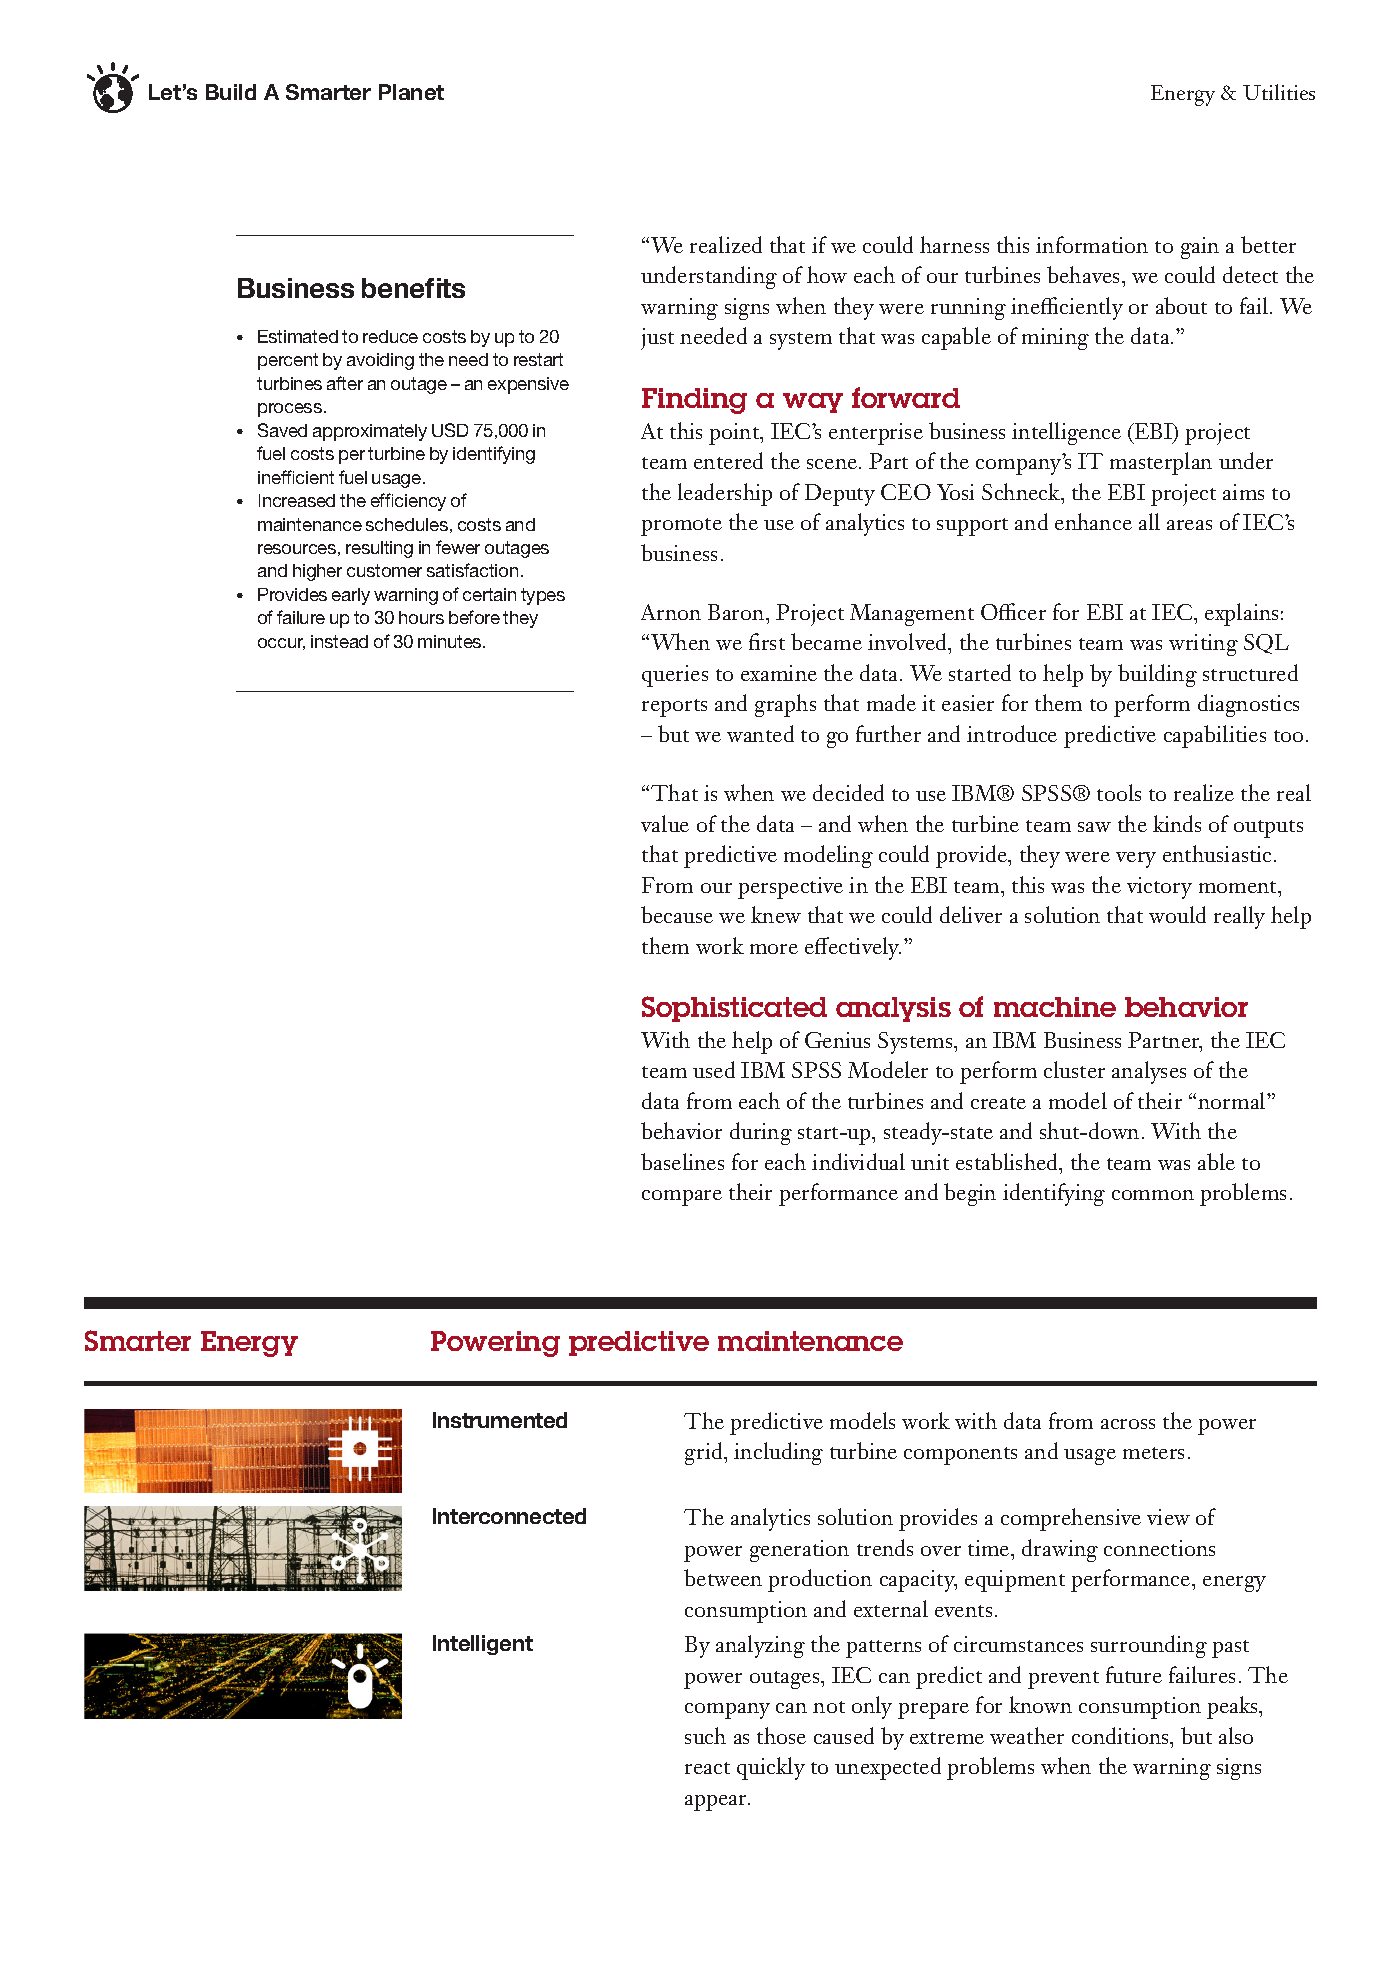 This page has height=1975, width=1396. I want to click on how, so click(827, 274).
